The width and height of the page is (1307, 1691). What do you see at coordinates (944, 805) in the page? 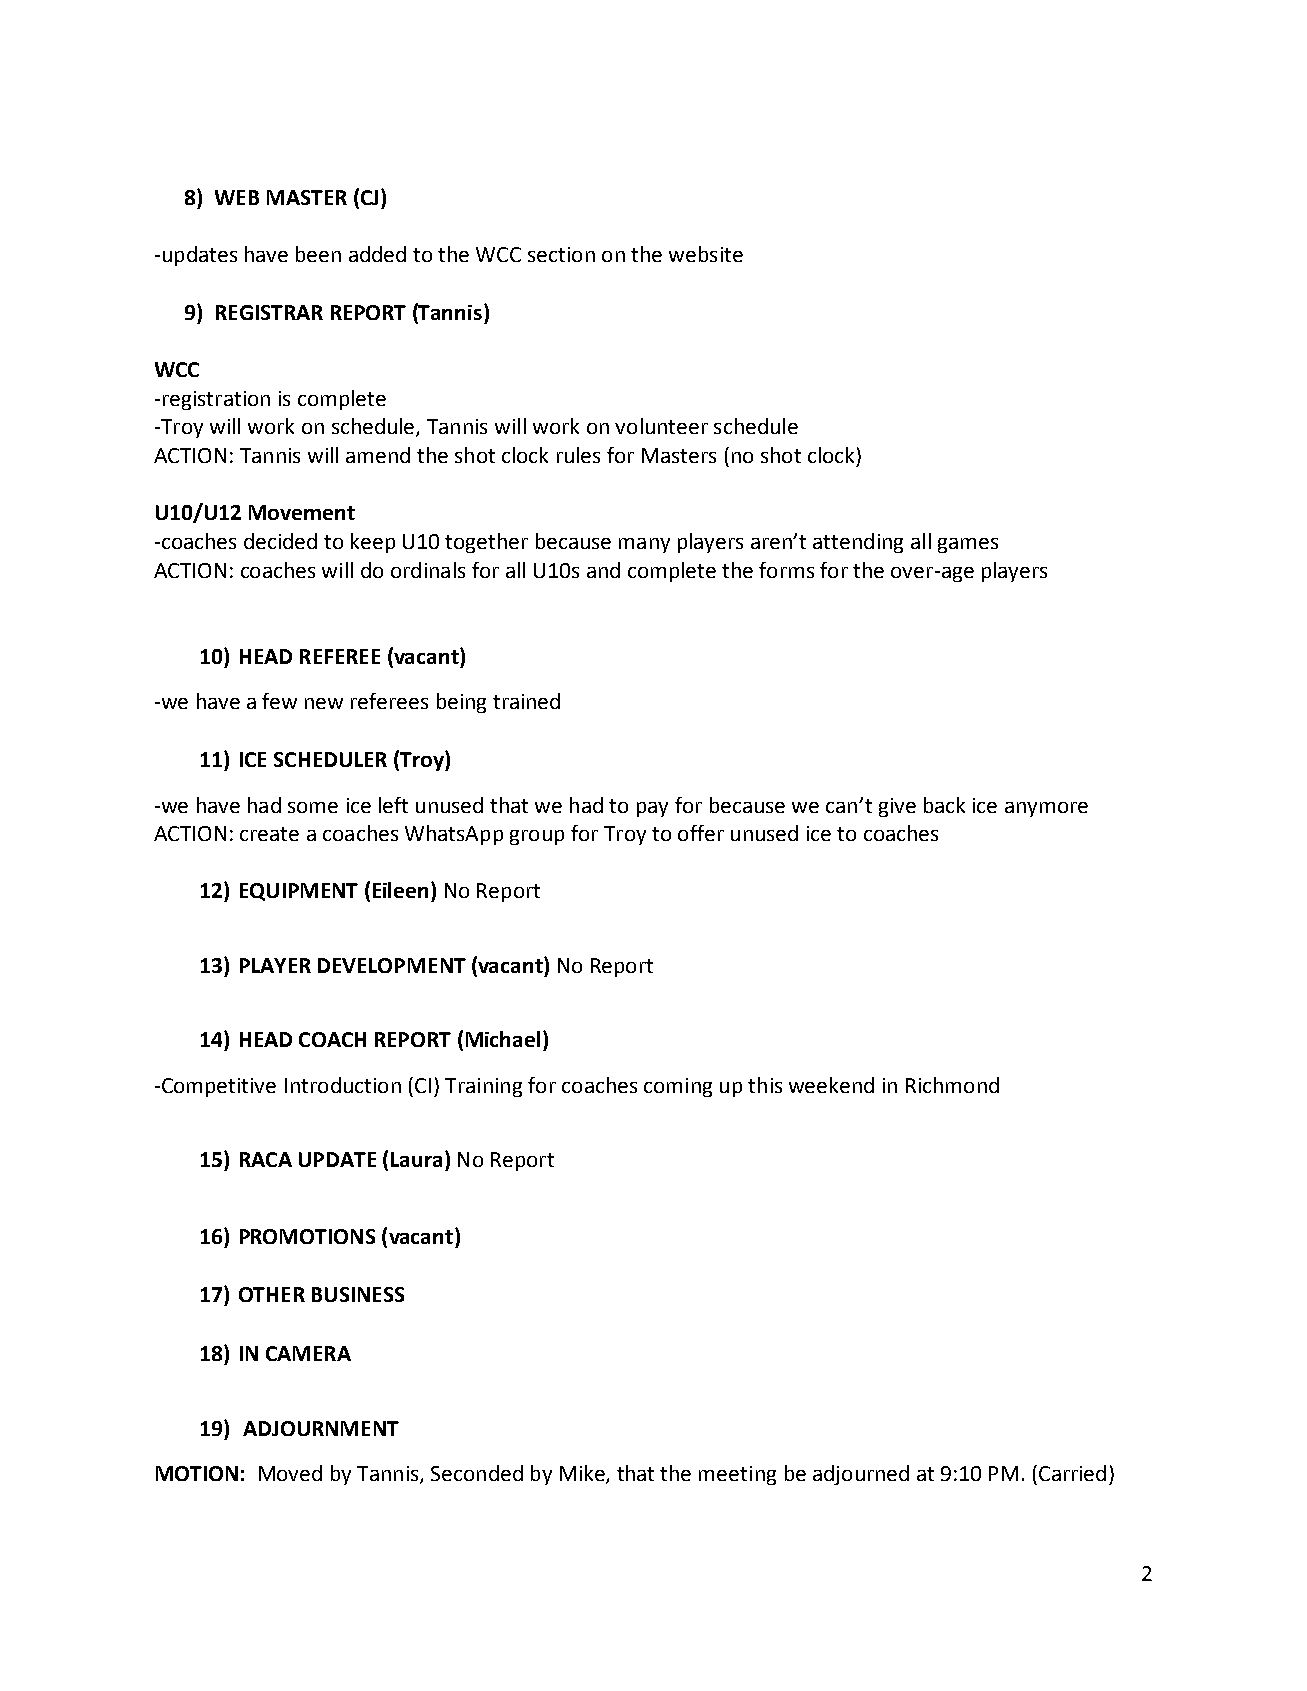
I see `back` at bounding box center [944, 805].
